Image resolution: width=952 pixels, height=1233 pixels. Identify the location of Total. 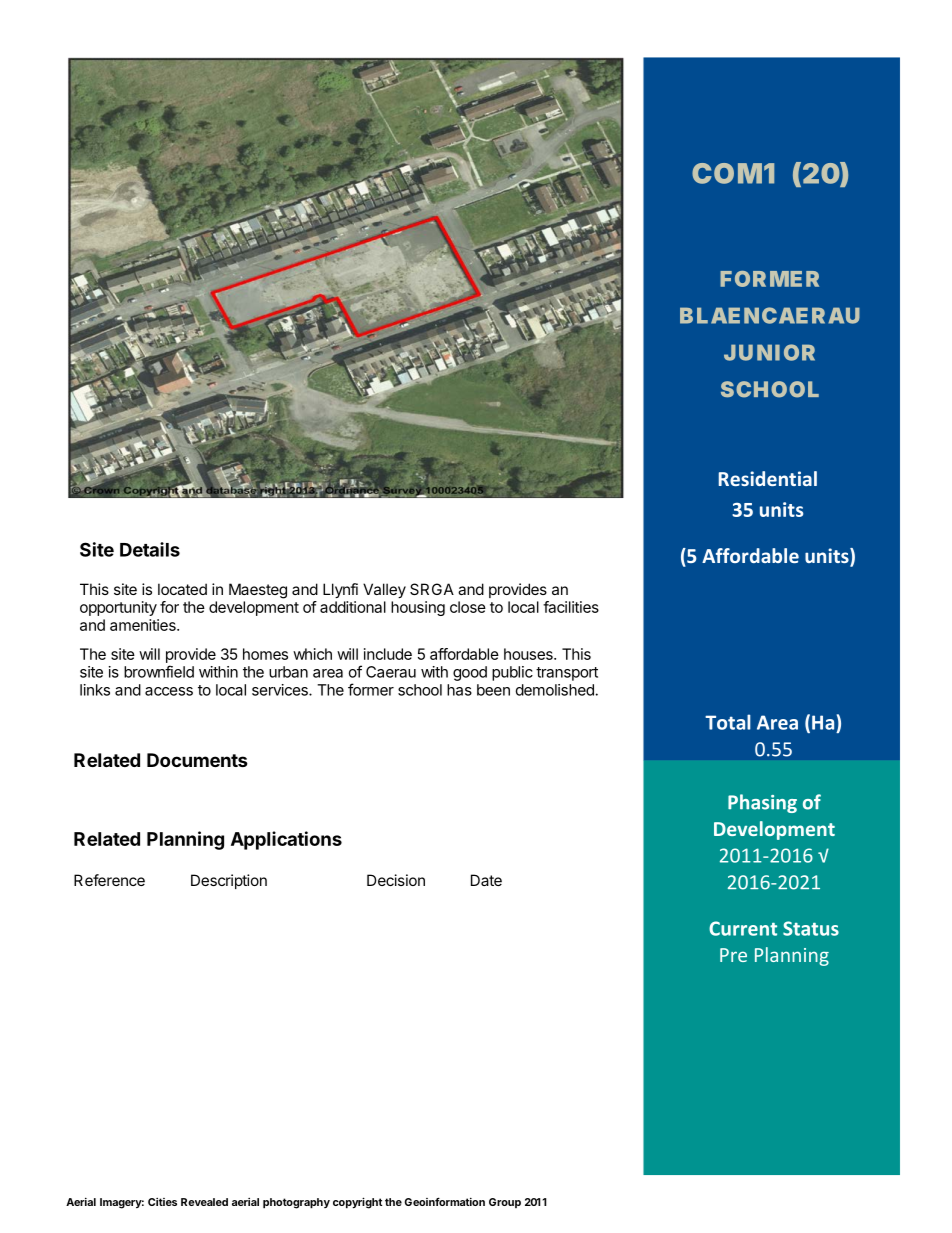
(728, 722).
